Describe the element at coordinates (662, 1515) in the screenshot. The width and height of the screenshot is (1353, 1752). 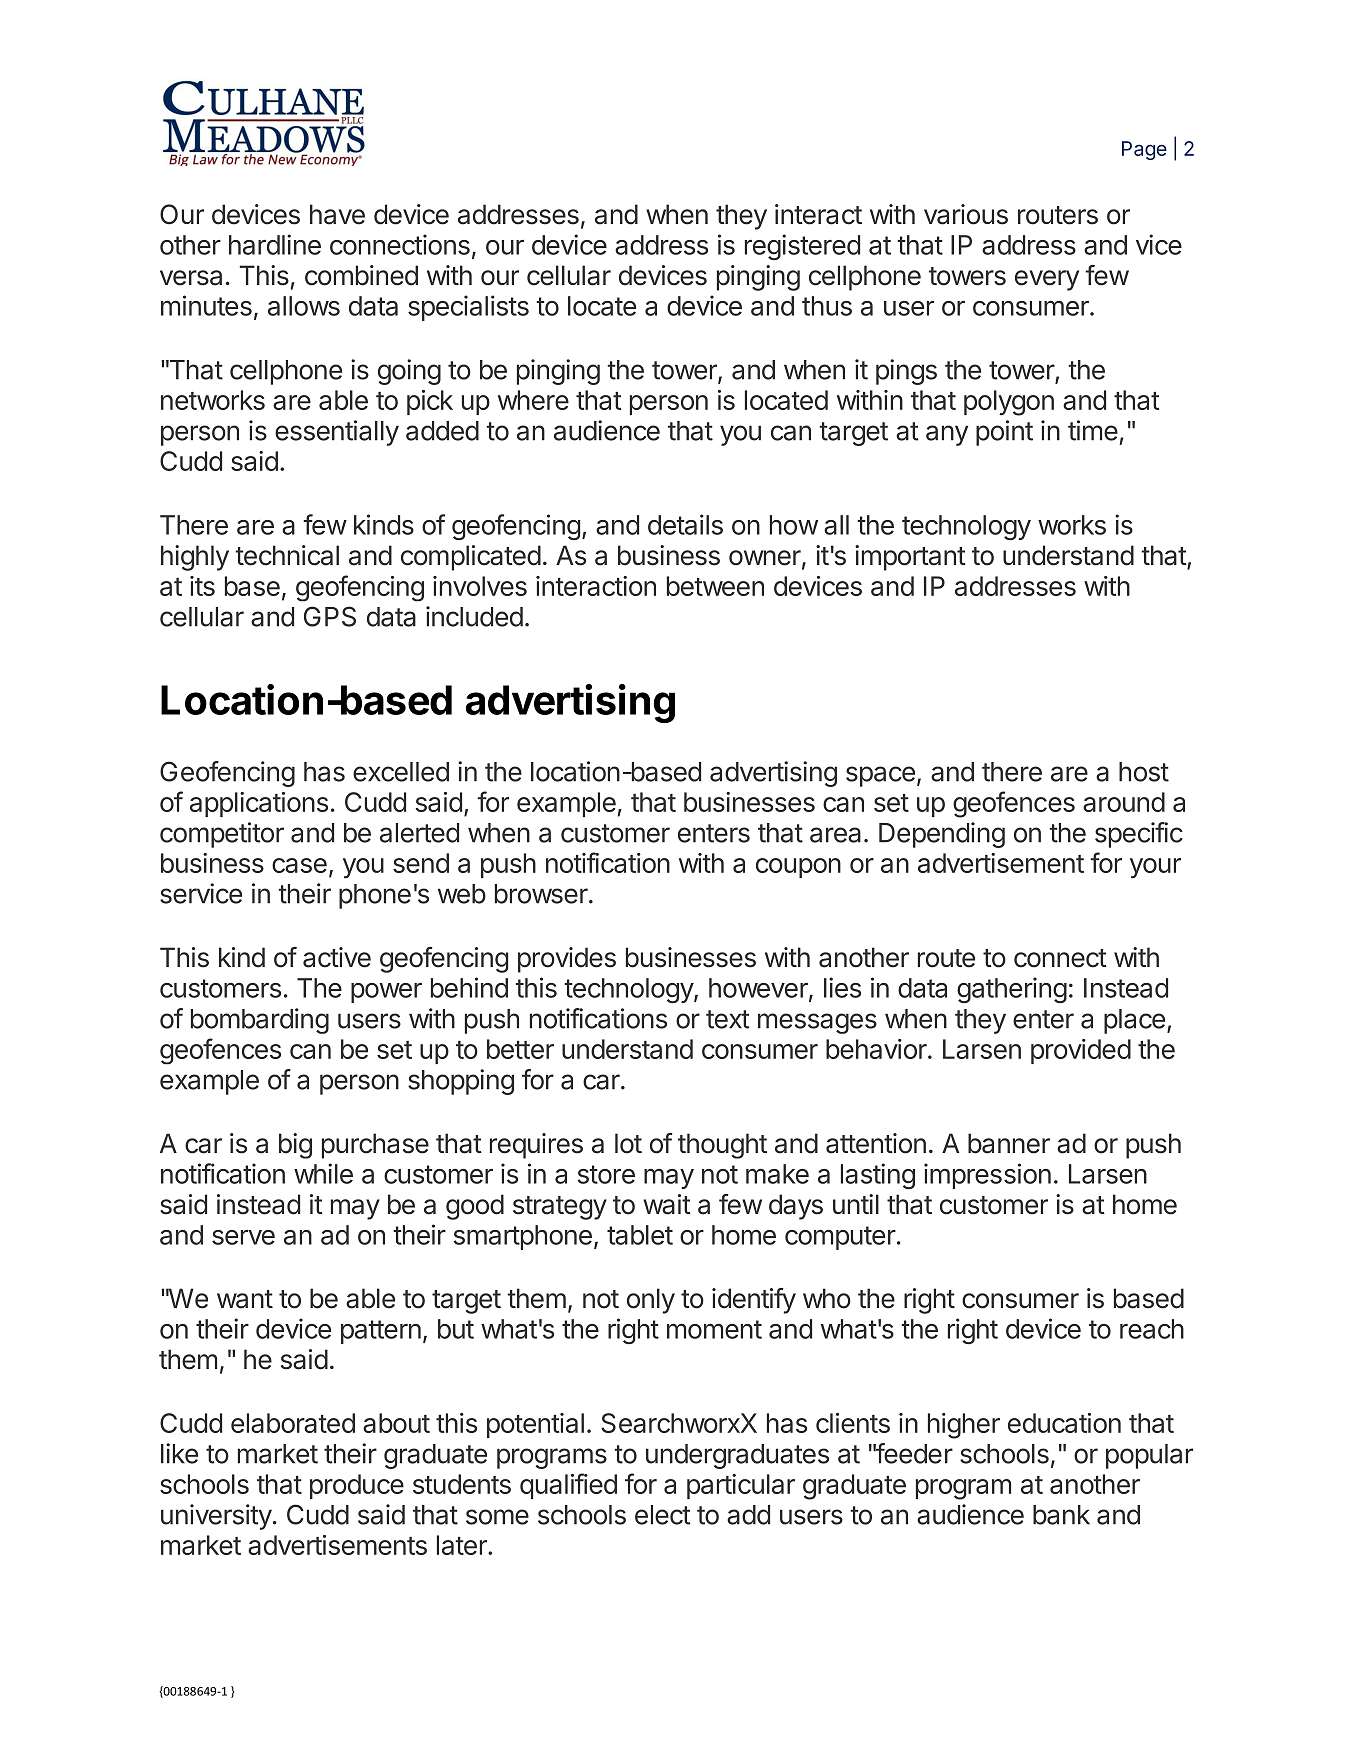
I see `elect` at that location.
